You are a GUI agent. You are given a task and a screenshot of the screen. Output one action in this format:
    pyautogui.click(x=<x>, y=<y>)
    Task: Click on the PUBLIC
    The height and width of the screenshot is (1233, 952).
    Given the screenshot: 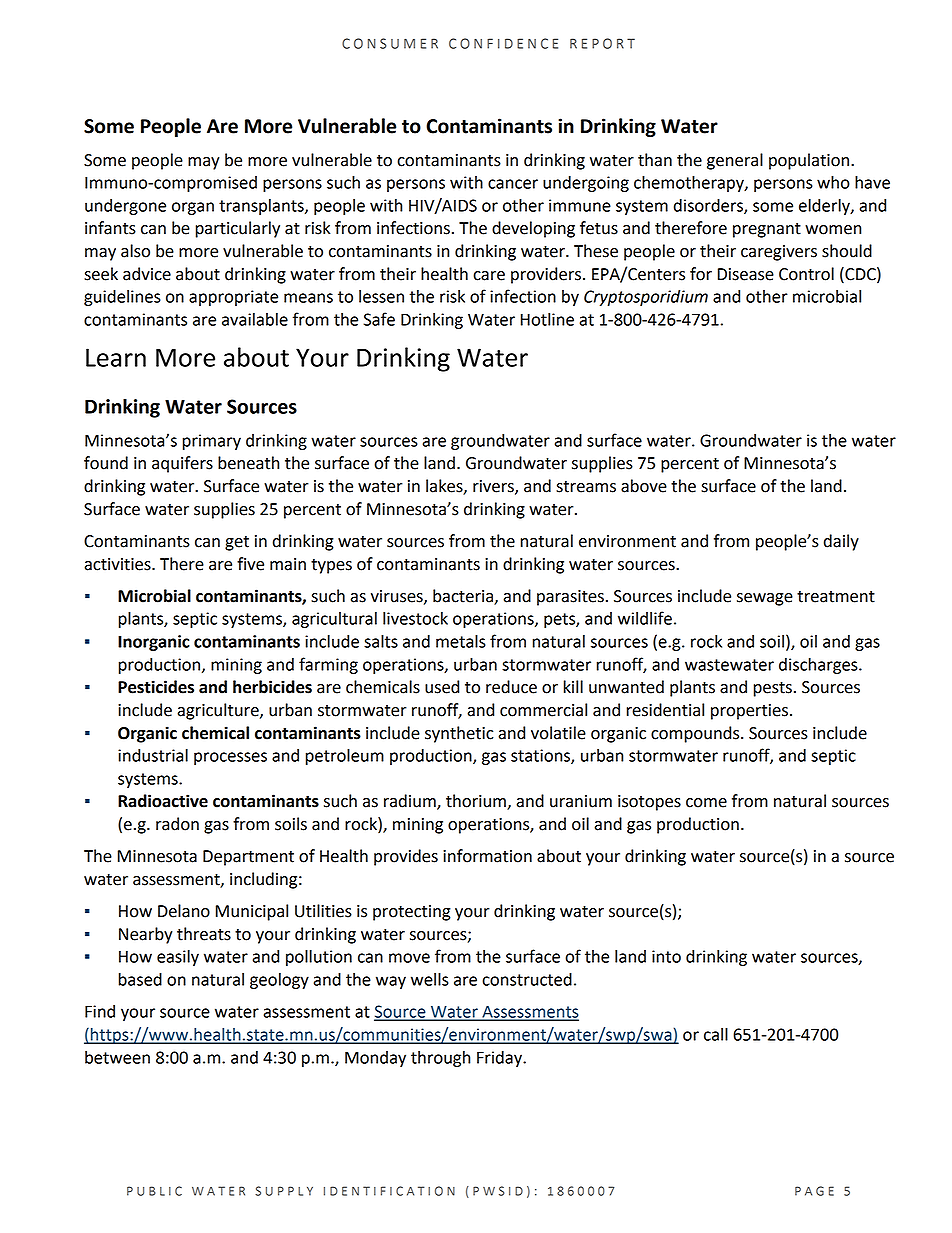 What is the action you would take?
    pyautogui.click(x=154, y=1191)
